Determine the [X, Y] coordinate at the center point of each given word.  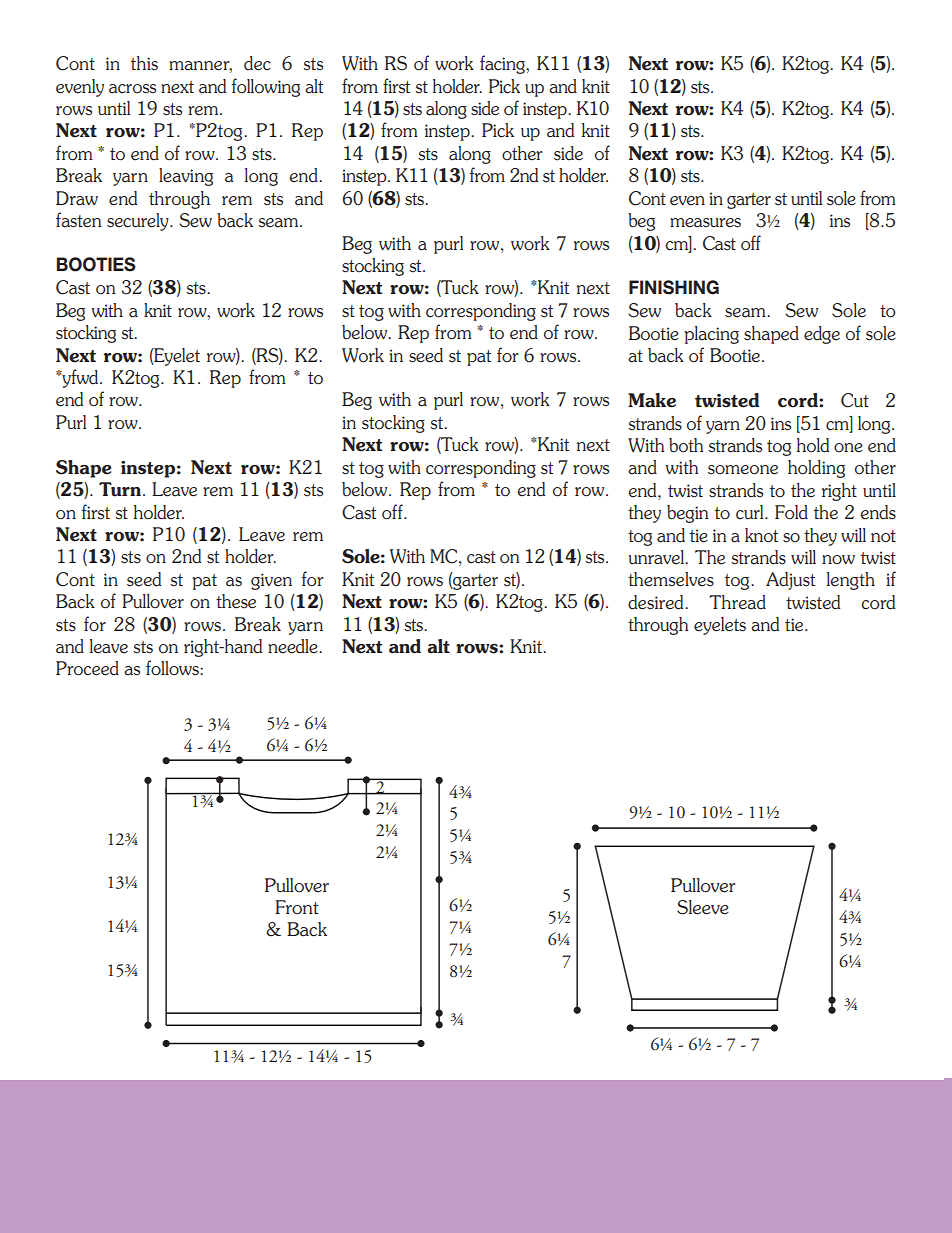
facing [503, 64]
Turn [121, 489]
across [132, 89]
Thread [737, 602]
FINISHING [674, 287]
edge [822, 335]
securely [139, 222]
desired [657, 602]
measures [705, 223]
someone [743, 470]
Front [297, 907]
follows [173, 668]
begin [688, 514]
